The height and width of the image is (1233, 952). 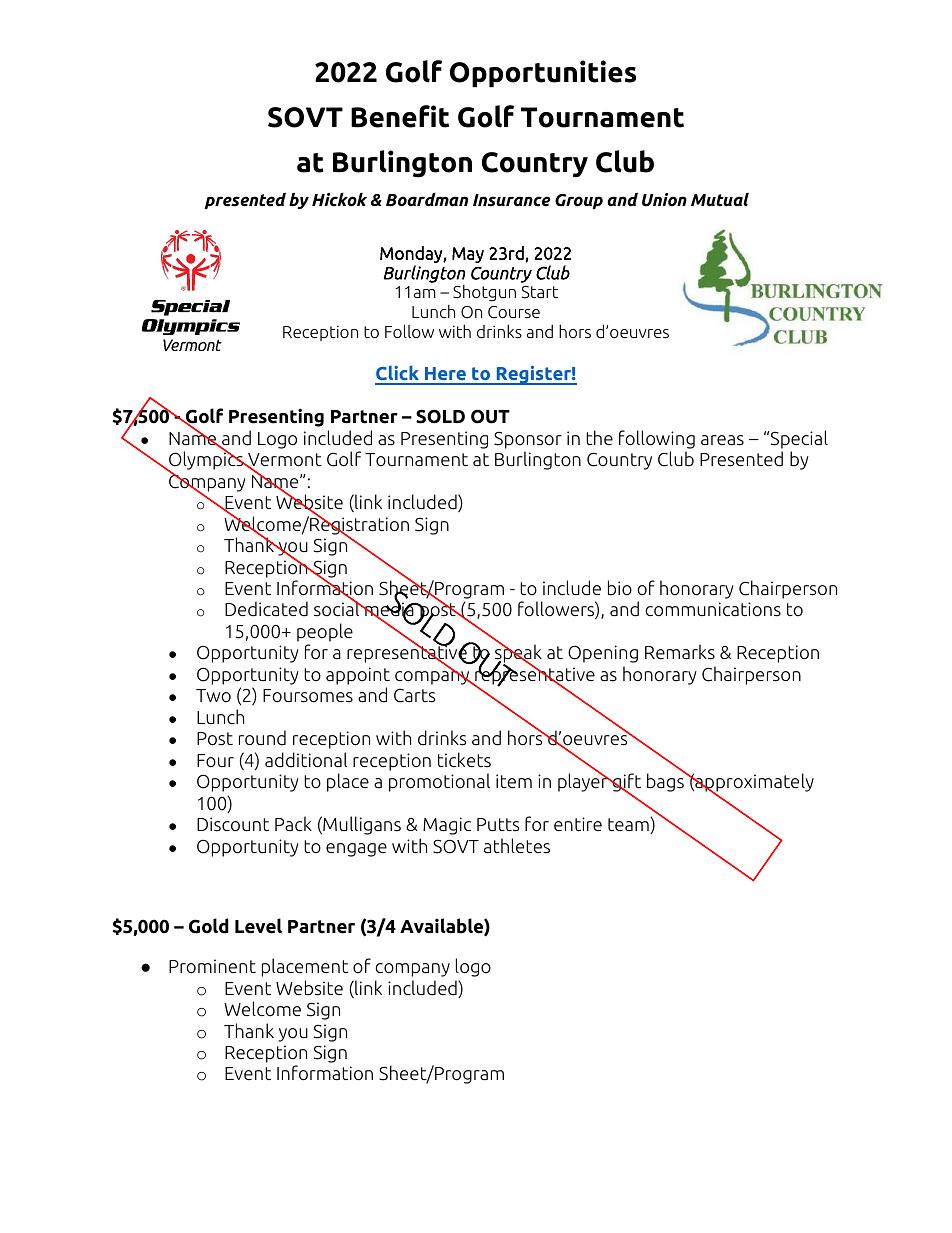 What do you see at coordinates (484, 293) in the image?
I see `Shotgun` at bounding box center [484, 293].
